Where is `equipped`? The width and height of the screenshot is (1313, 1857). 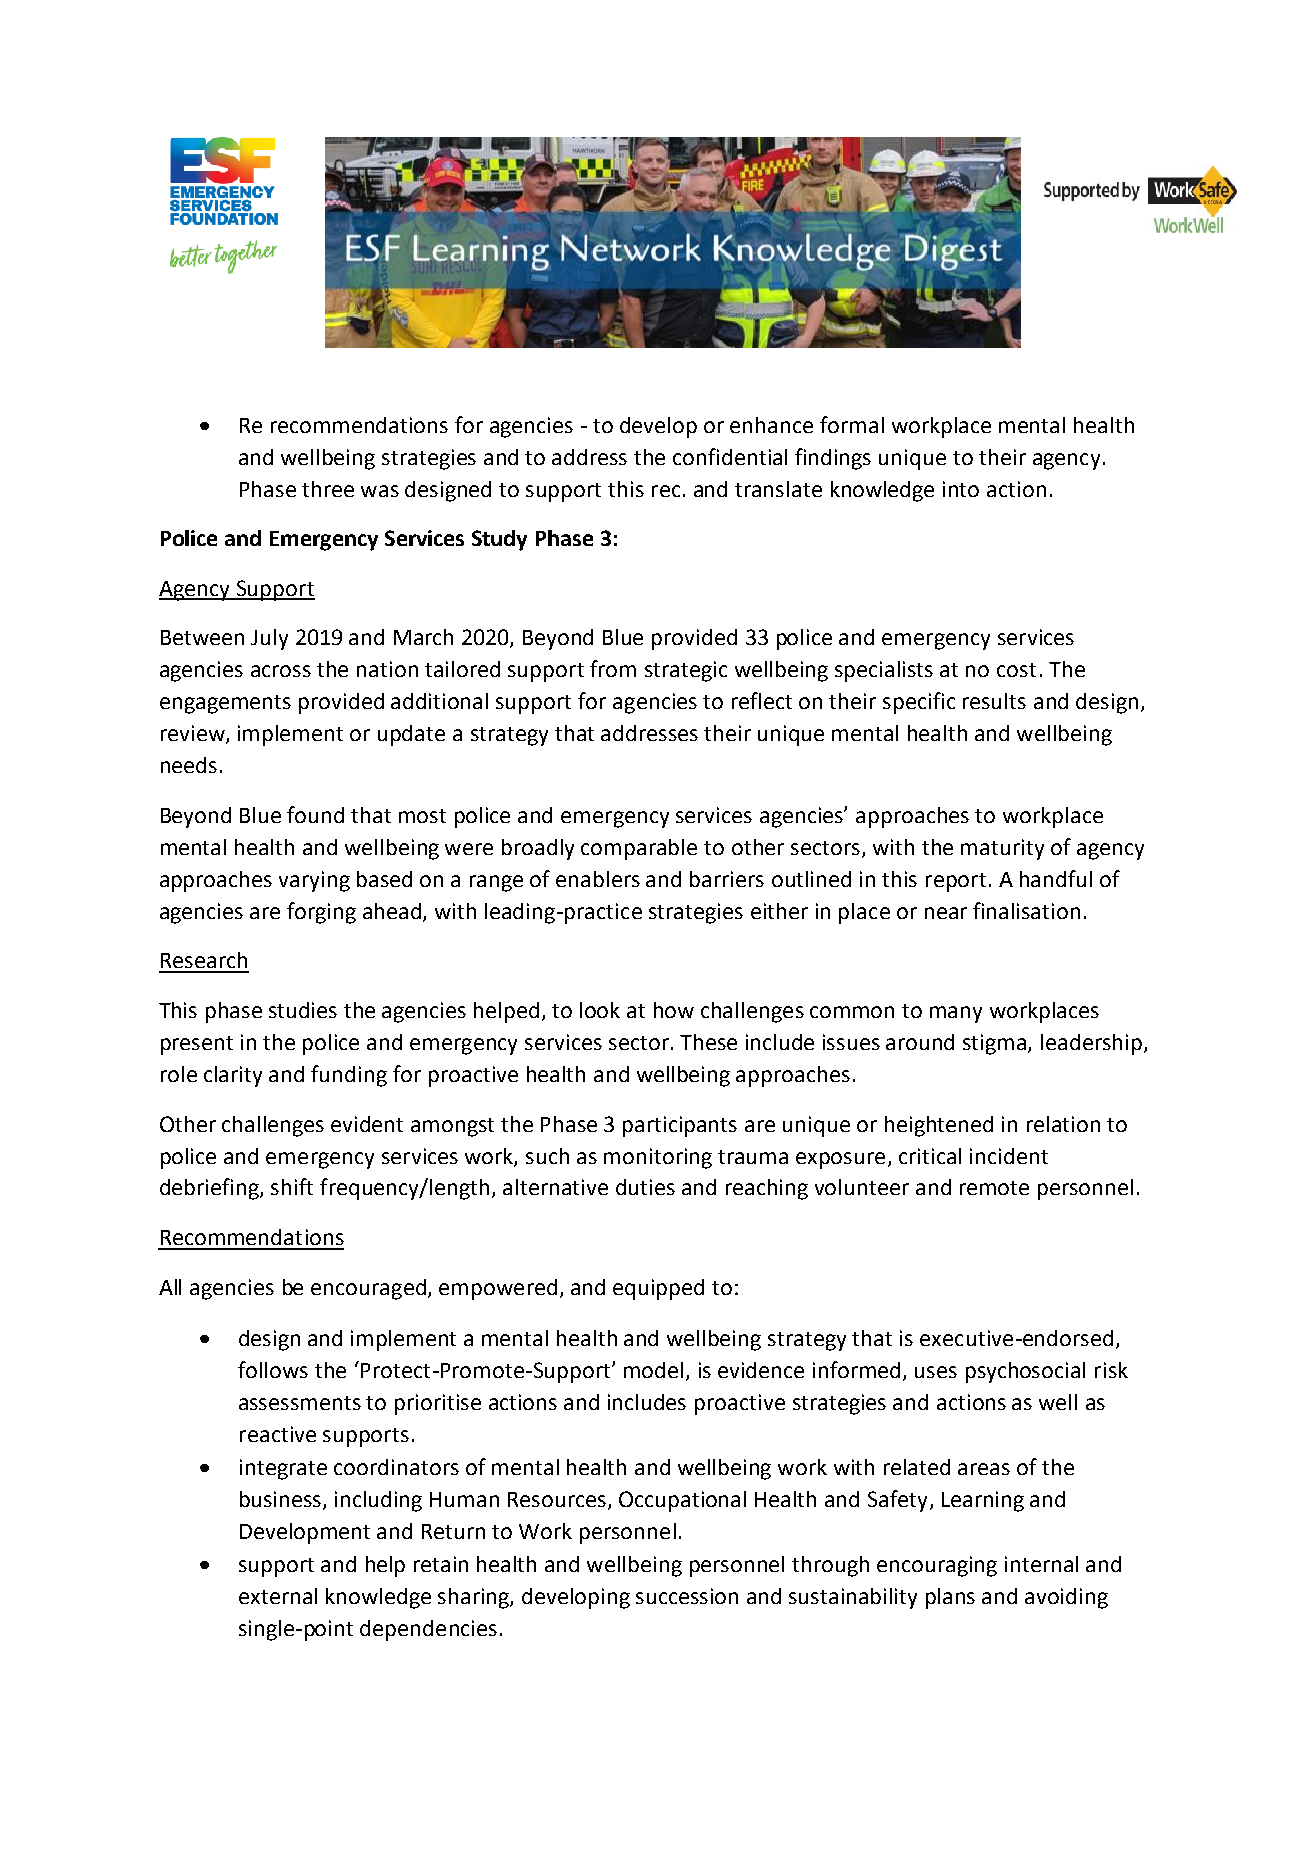
equipped is located at coordinates (658, 1289).
